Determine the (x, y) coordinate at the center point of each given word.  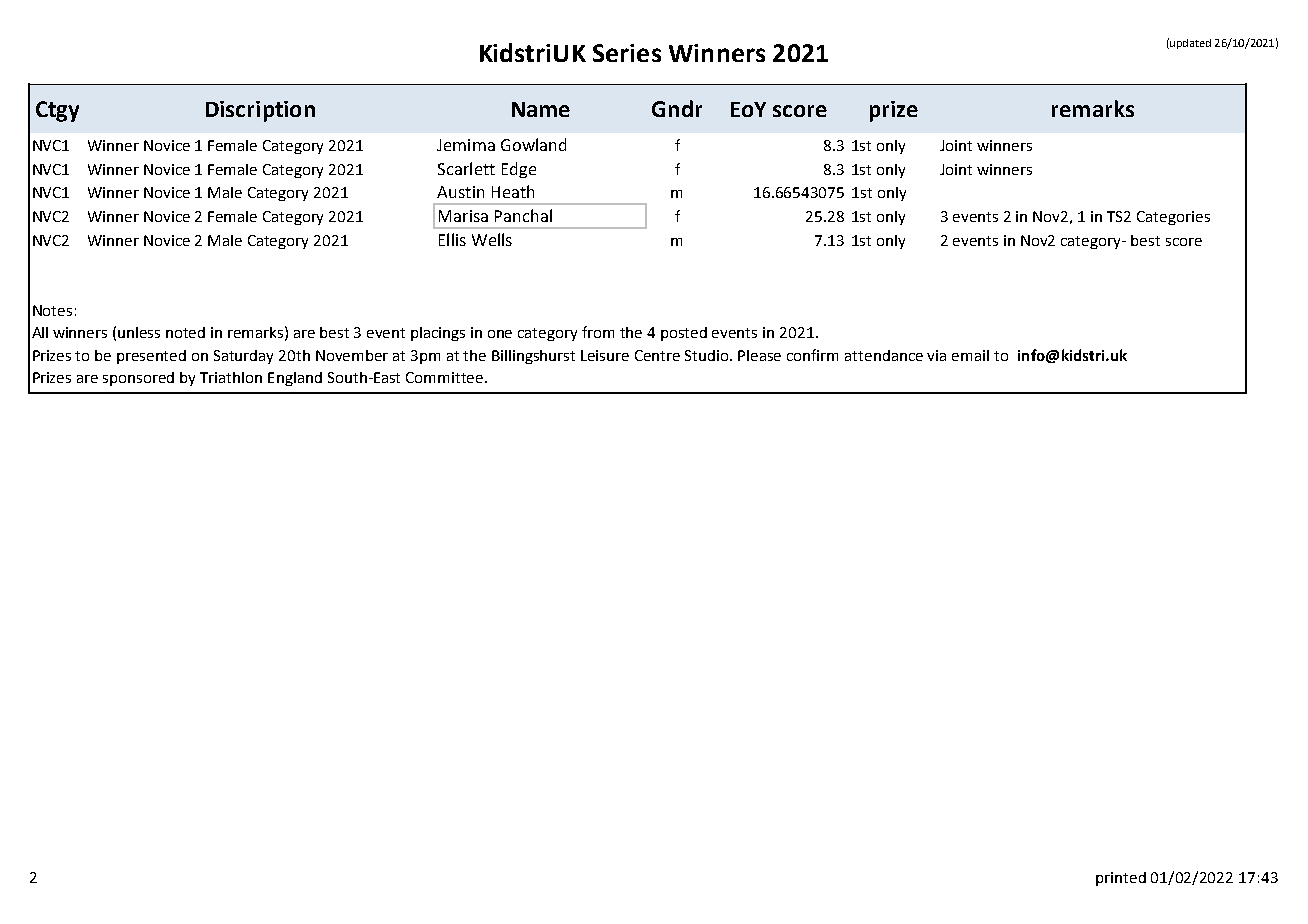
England (295, 379)
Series (627, 53)
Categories (1173, 218)
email (970, 355)
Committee (446, 377)
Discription (260, 111)
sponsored (138, 379)
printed (1121, 879)
